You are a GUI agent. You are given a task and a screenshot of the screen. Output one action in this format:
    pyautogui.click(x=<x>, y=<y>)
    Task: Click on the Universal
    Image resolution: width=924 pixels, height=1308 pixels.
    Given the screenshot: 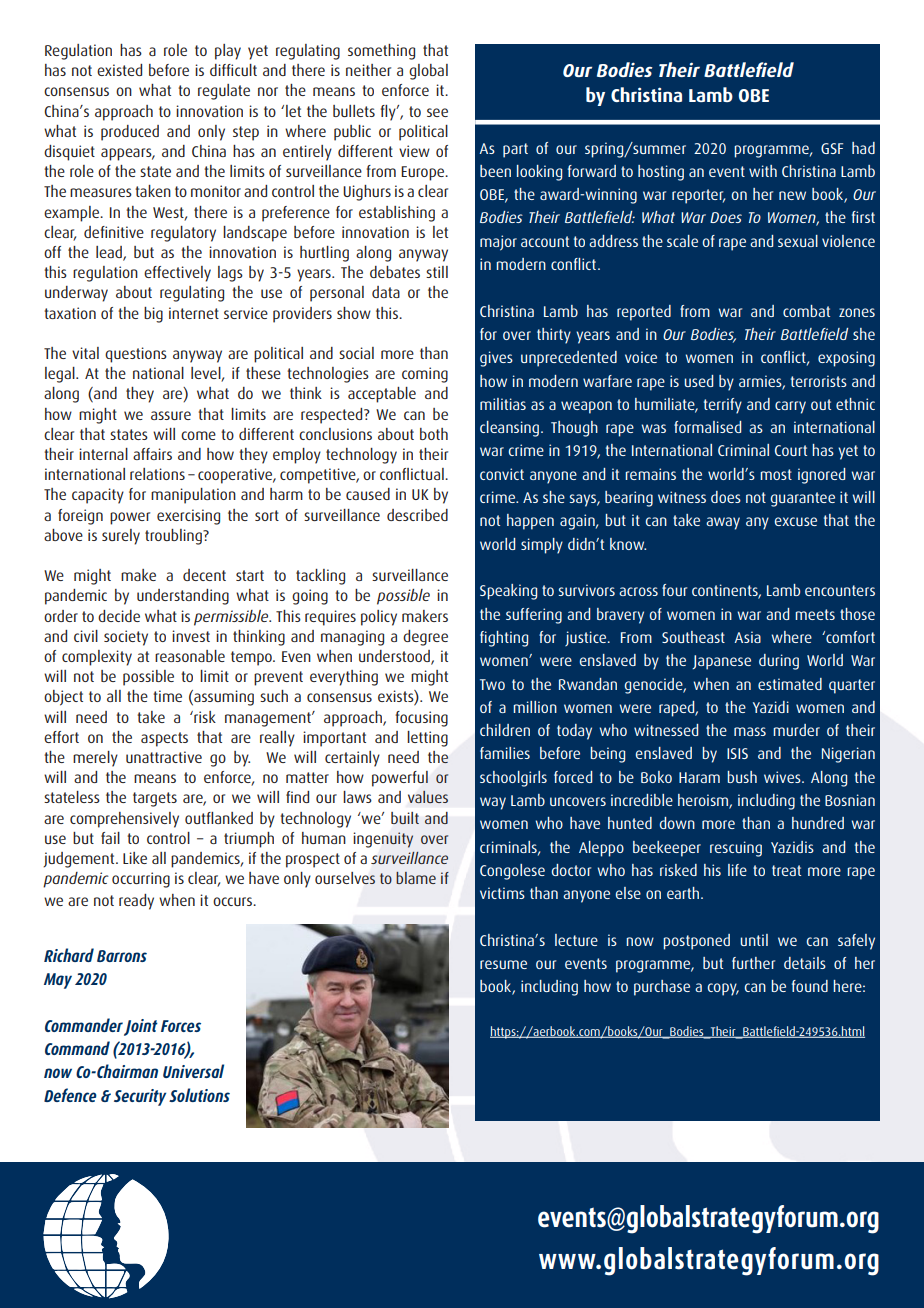 What is the action you would take?
    pyautogui.click(x=193, y=1071)
